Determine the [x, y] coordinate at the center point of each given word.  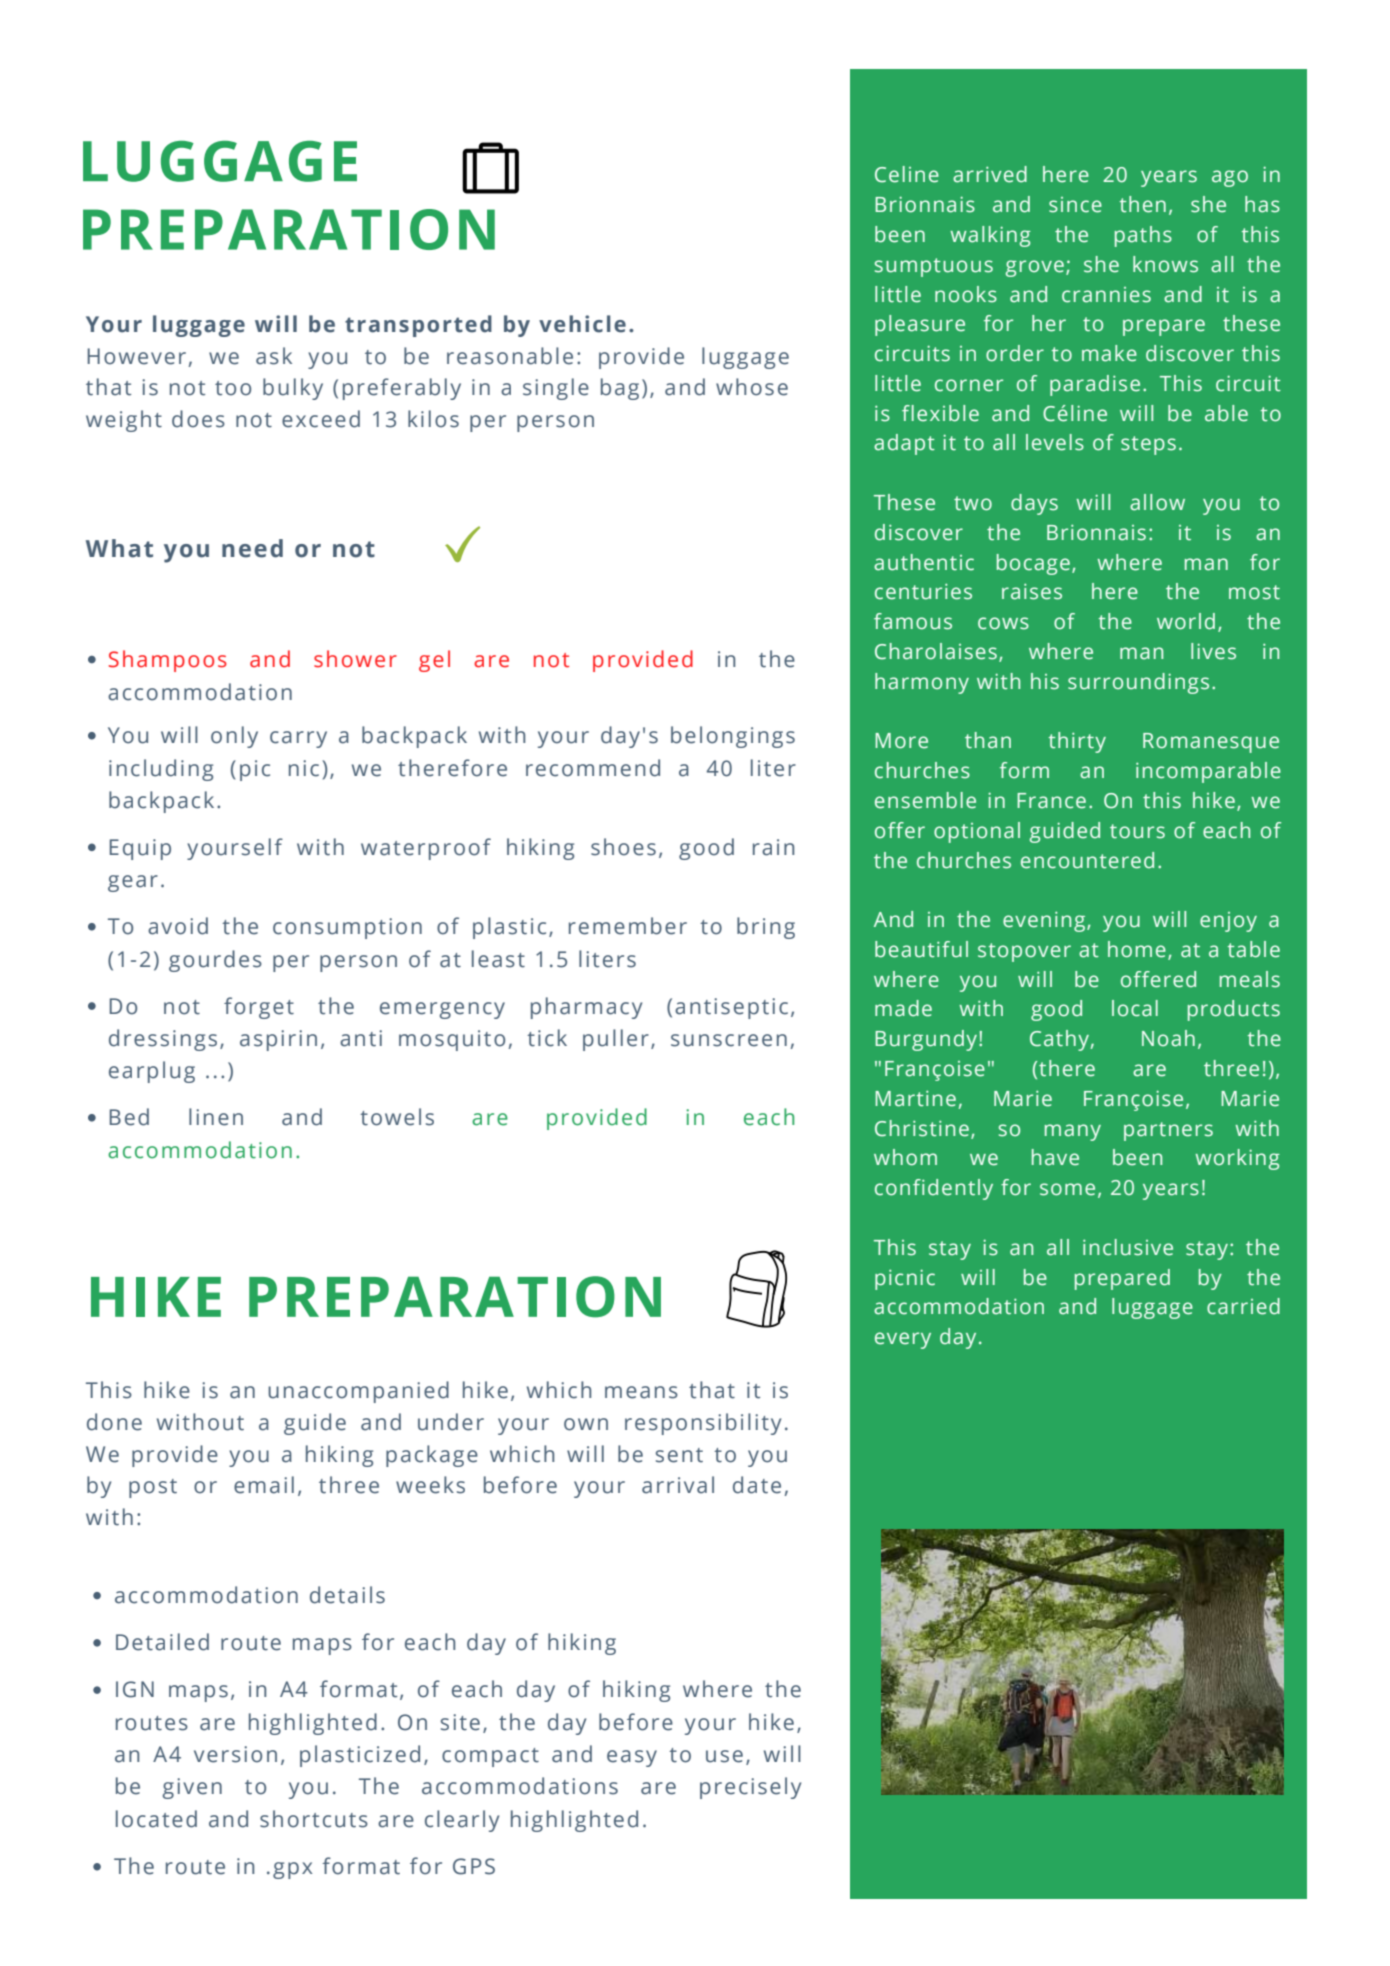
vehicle [582, 324]
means [641, 1392]
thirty [1077, 742]
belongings [733, 737]
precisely [750, 1788]
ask [274, 356]
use [724, 1756]
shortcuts [314, 1819]
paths [1143, 236]
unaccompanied [358, 1392]
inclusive [1128, 1247]
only [234, 737]
